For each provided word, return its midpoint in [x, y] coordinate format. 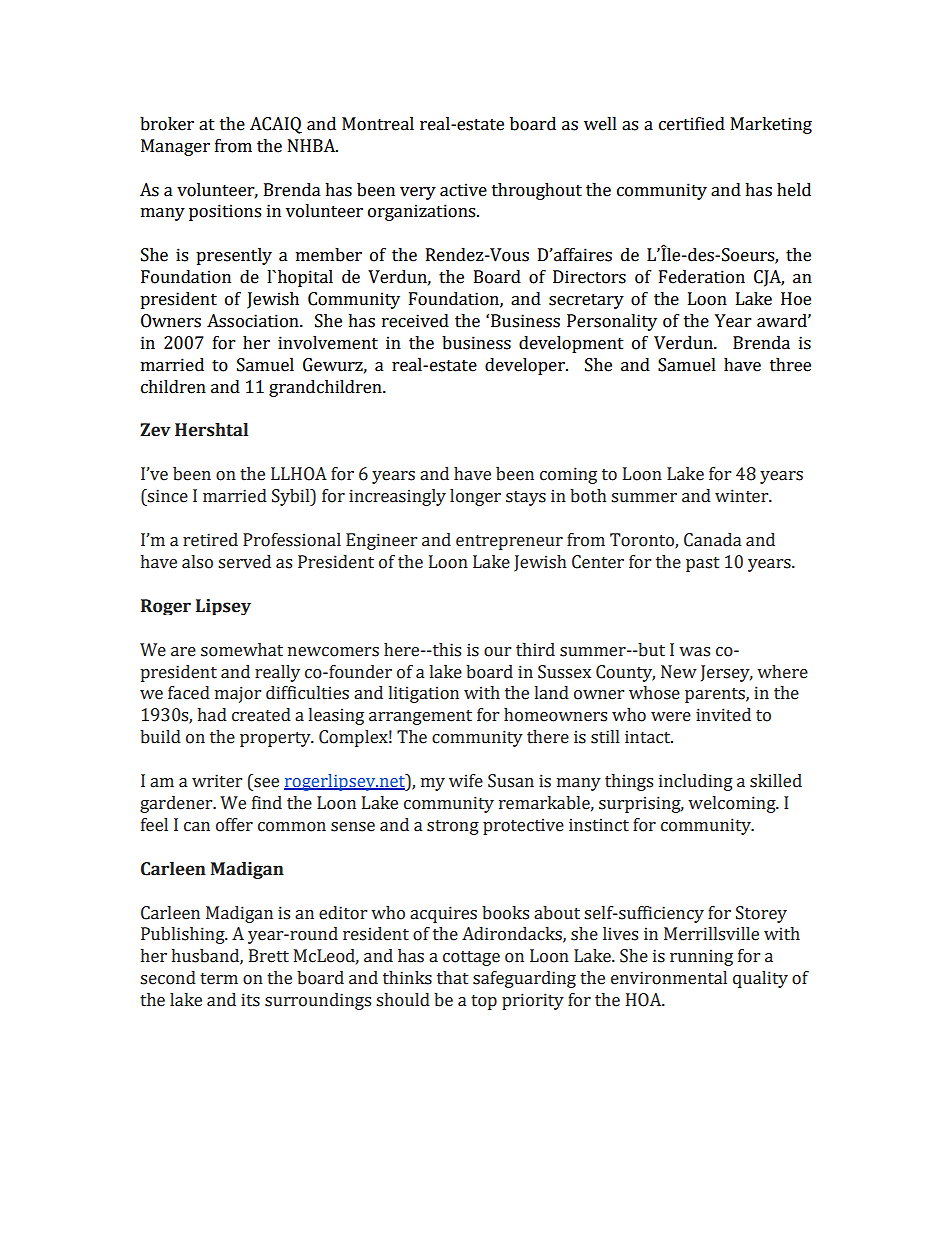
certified [692, 124]
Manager [175, 147]
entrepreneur [509, 542]
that [452, 978]
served [244, 562]
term [219, 979]
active [463, 190]
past [702, 564]
